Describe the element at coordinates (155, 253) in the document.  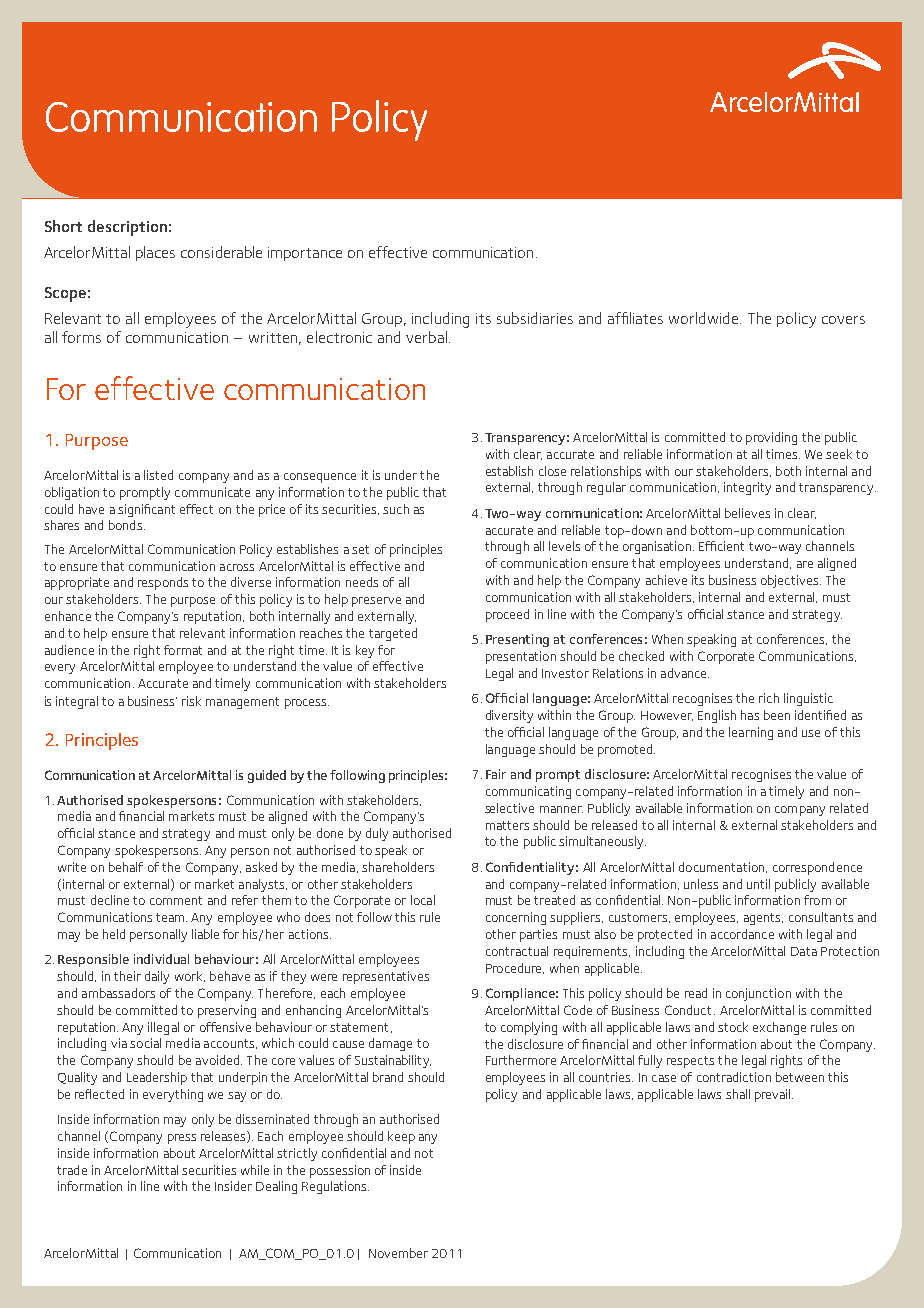
I see `places` at that location.
